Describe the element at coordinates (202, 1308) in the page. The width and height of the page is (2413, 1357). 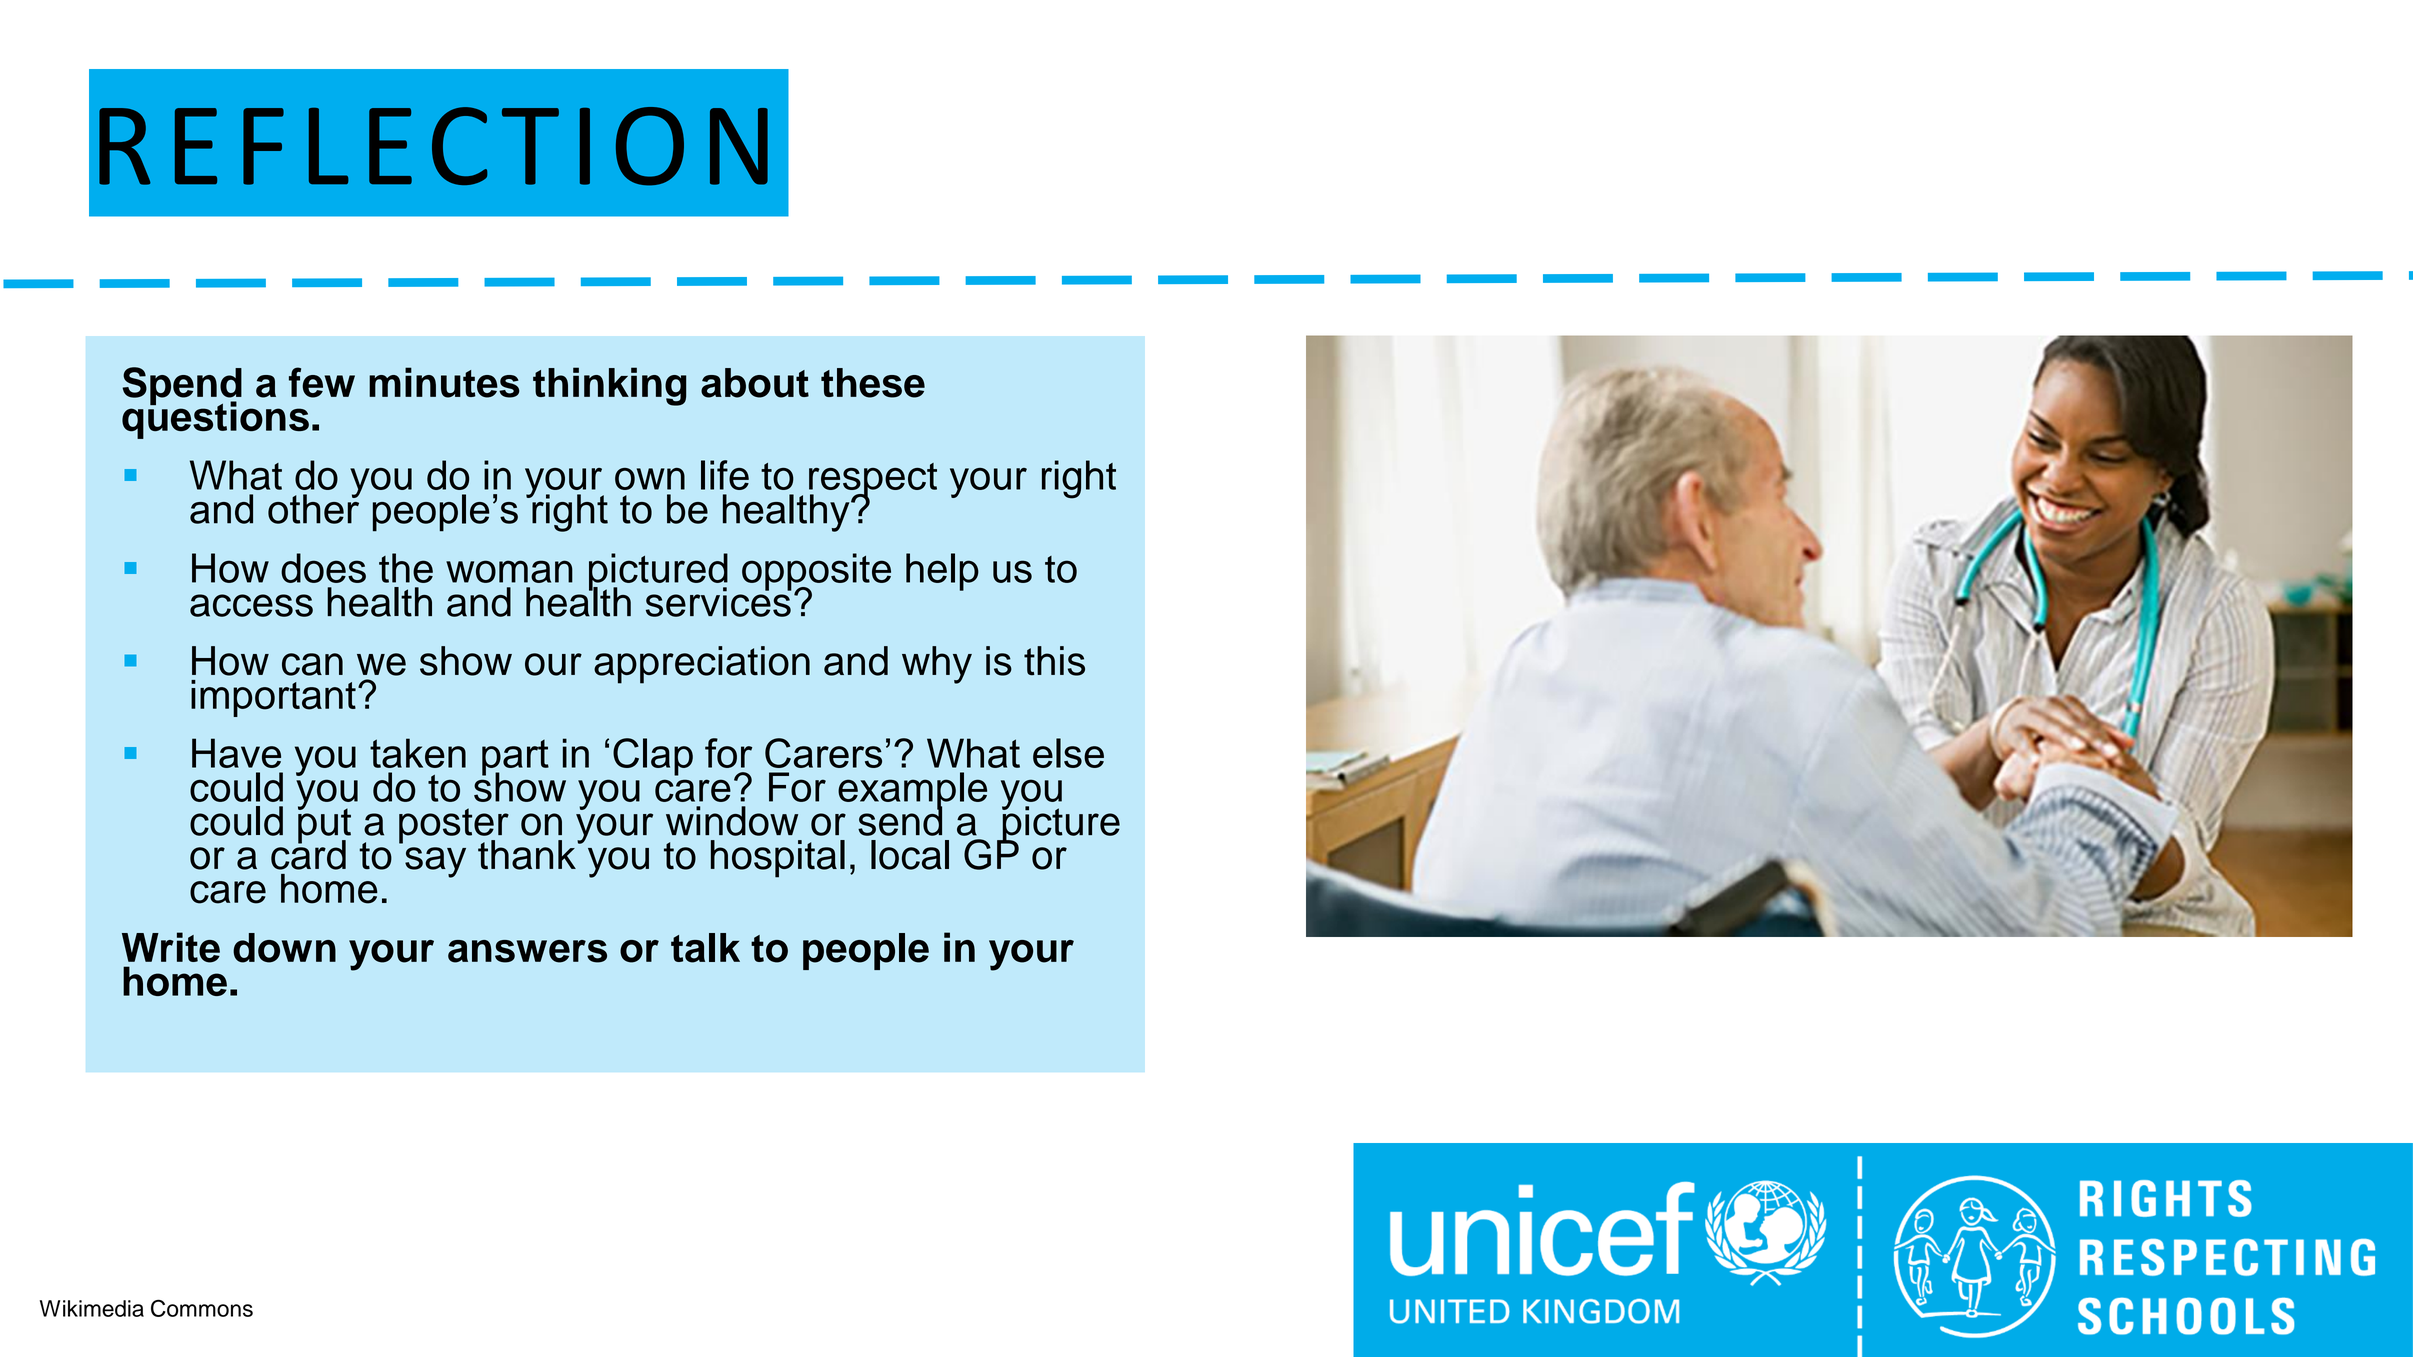
I see `Commons` at that location.
